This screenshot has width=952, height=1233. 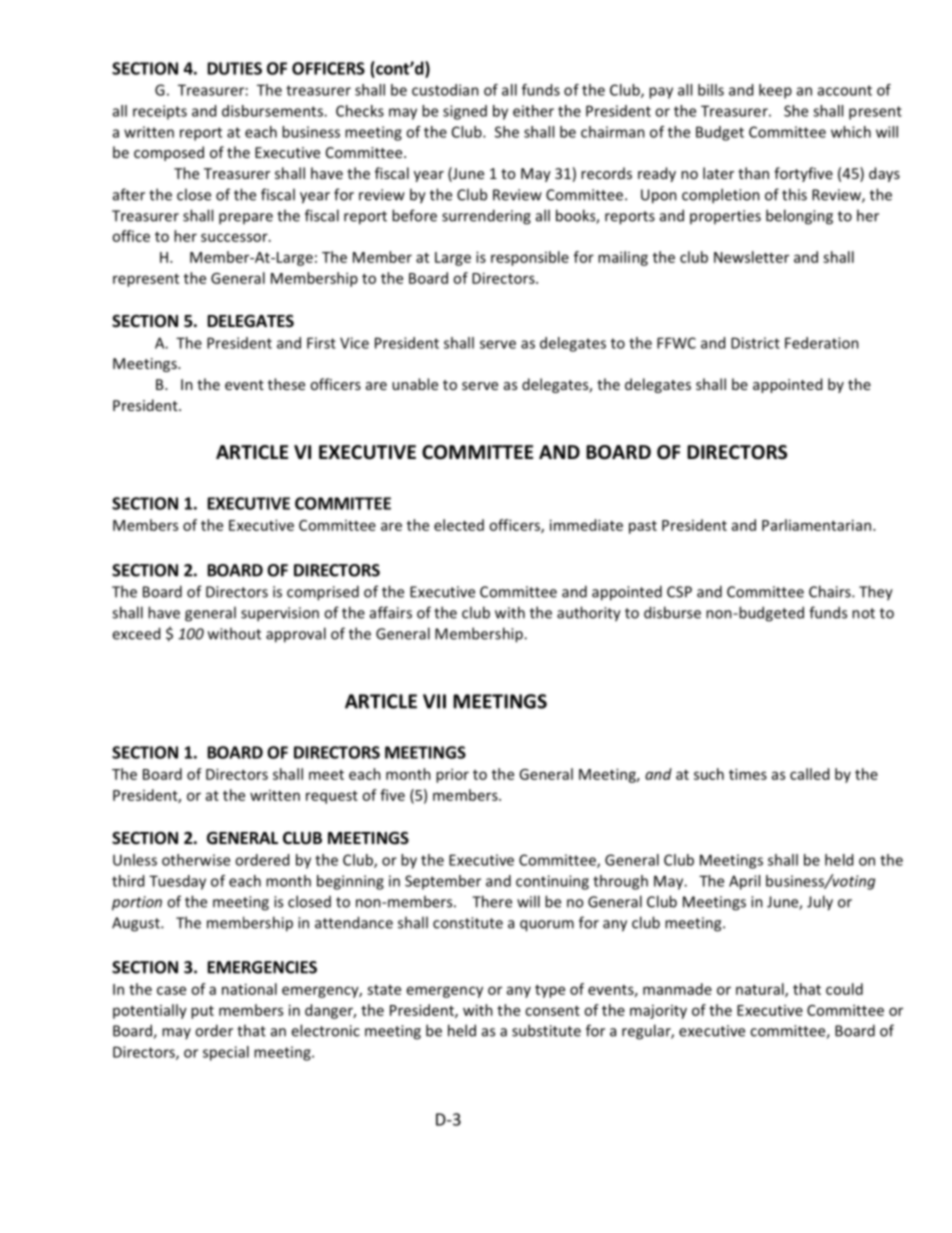 What do you see at coordinates (235, 68) in the screenshot?
I see `DUTIES` at bounding box center [235, 68].
